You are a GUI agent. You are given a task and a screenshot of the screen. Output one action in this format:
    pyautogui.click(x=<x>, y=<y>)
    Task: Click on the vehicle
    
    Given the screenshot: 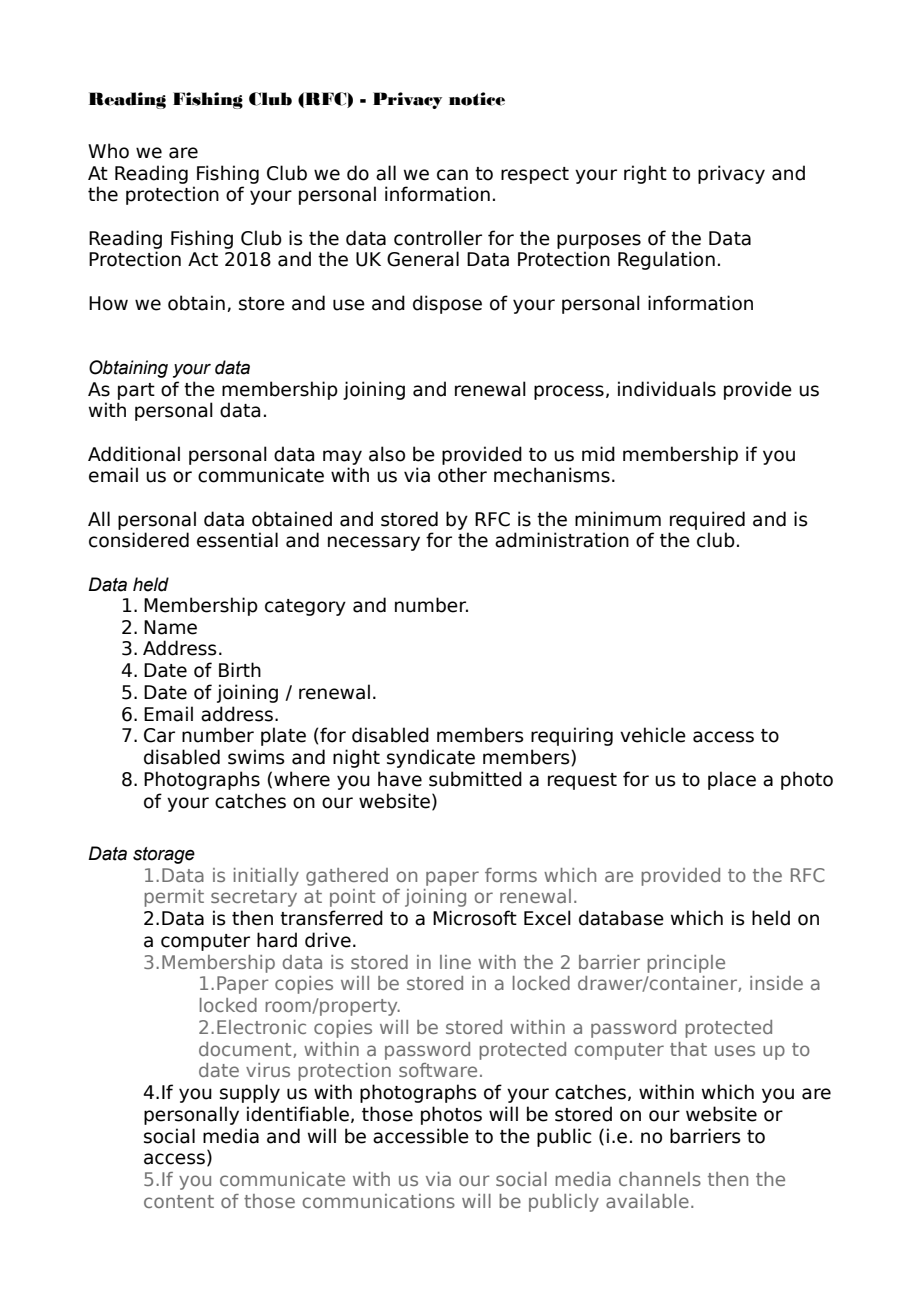 What is the action you would take?
    pyautogui.click(x=653, y=735)
